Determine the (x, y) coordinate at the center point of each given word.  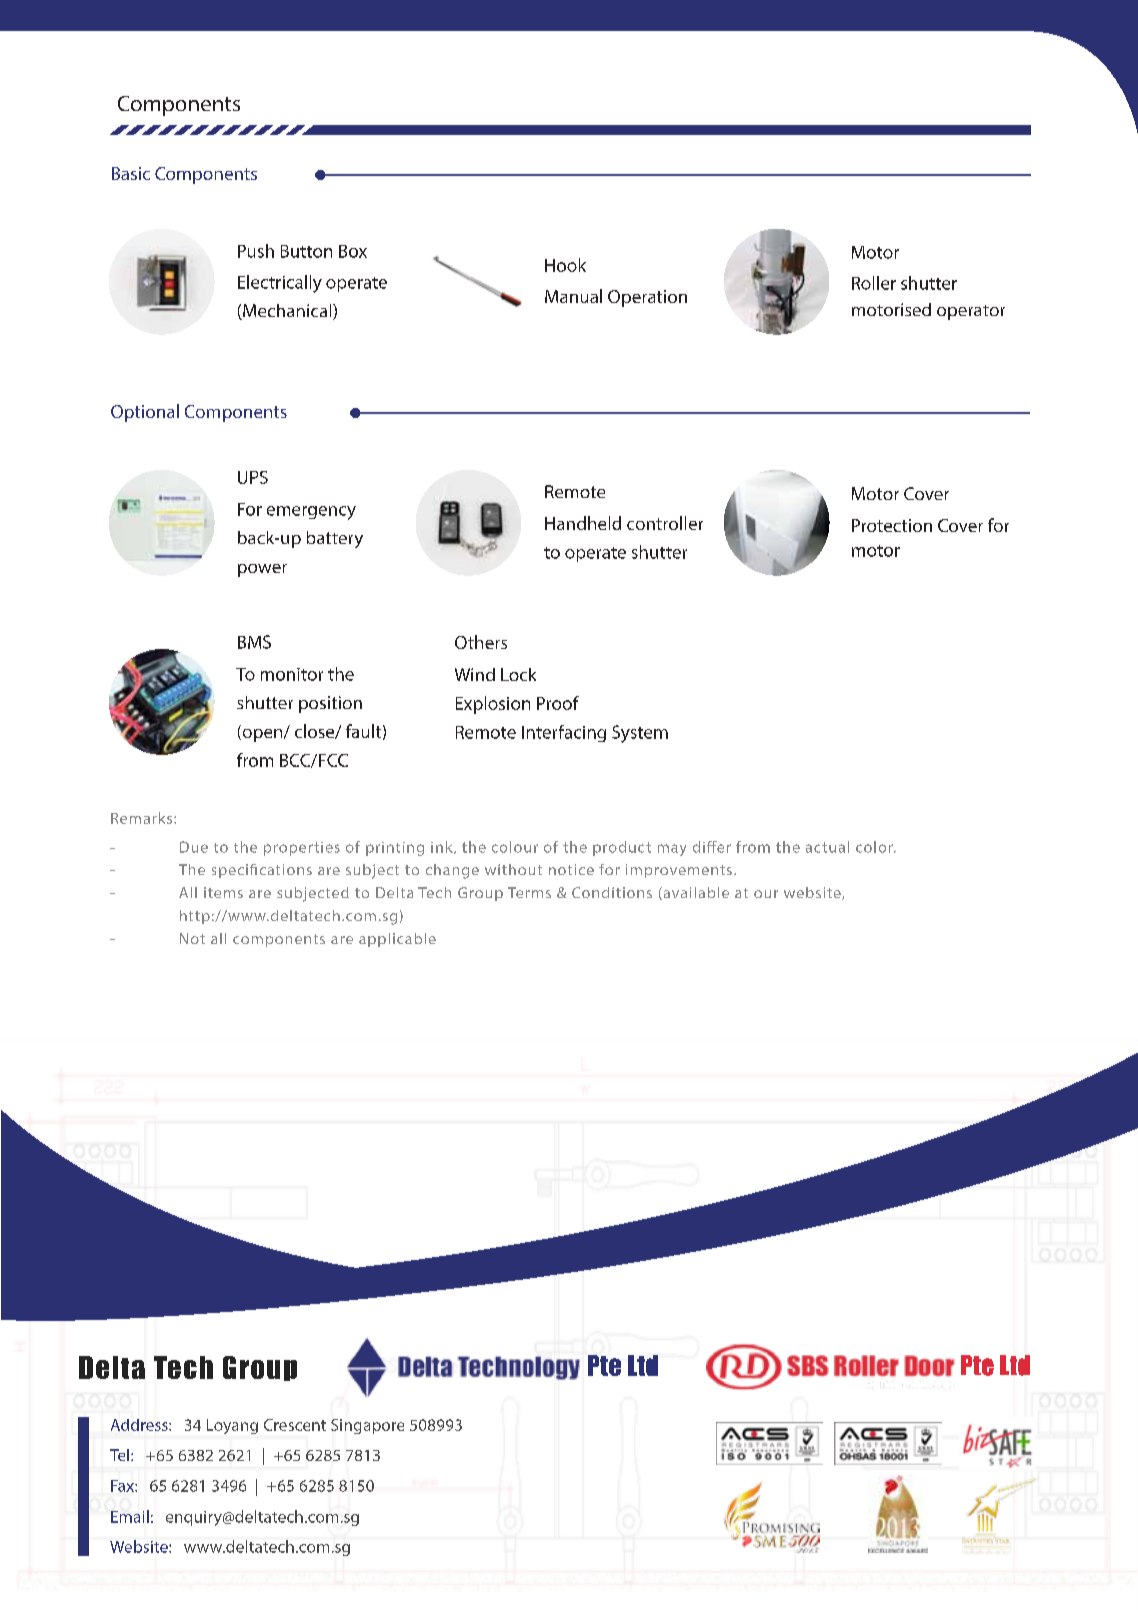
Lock (518, 674)
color (875, 847)
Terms (529, 892)
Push (256, 251)
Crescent (295, 1425)
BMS (254, 642)
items (223, 892)
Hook (565, 265)
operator (971, 312)
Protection (892, 525)
